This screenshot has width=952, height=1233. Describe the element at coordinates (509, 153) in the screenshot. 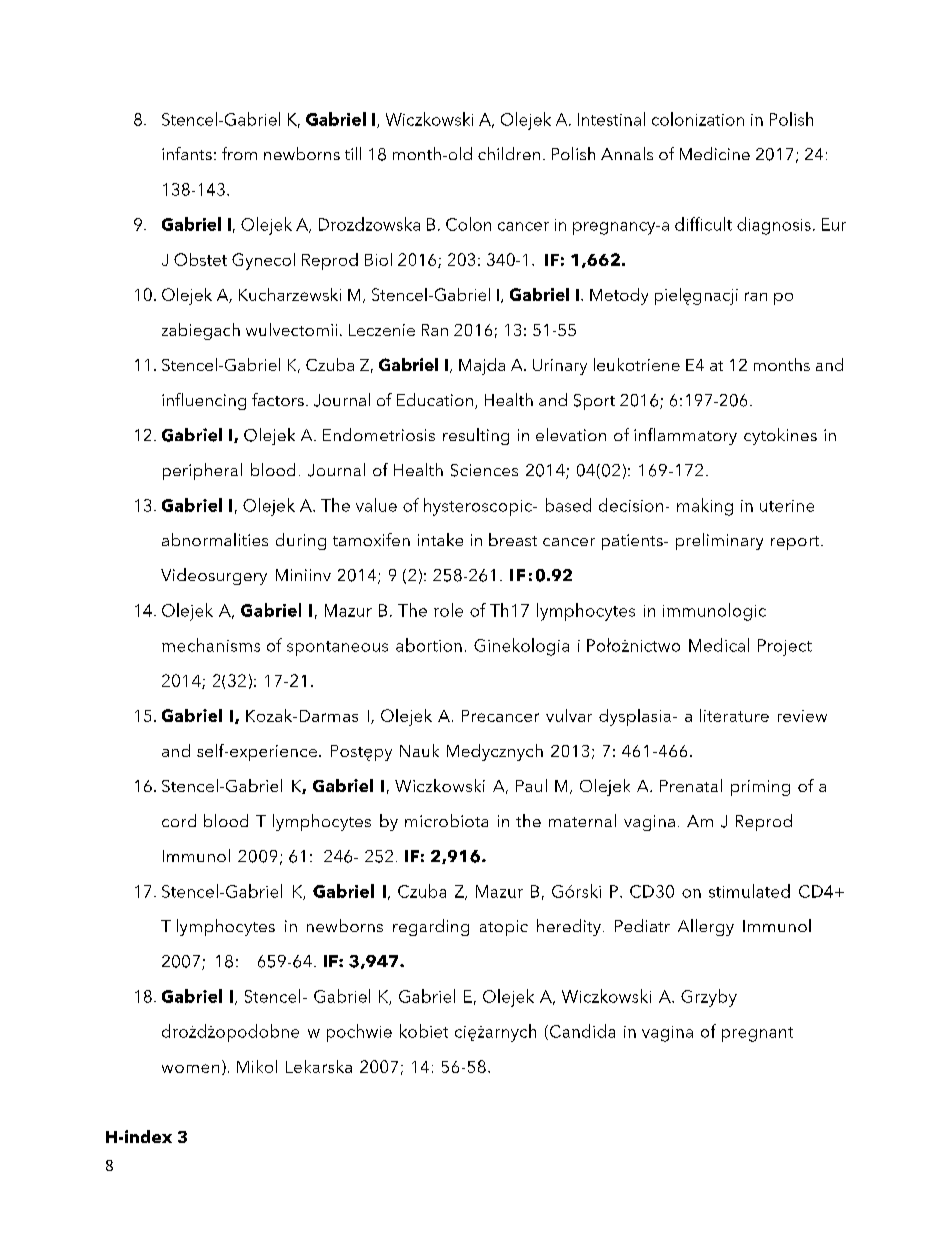

I see `children` at that location.
